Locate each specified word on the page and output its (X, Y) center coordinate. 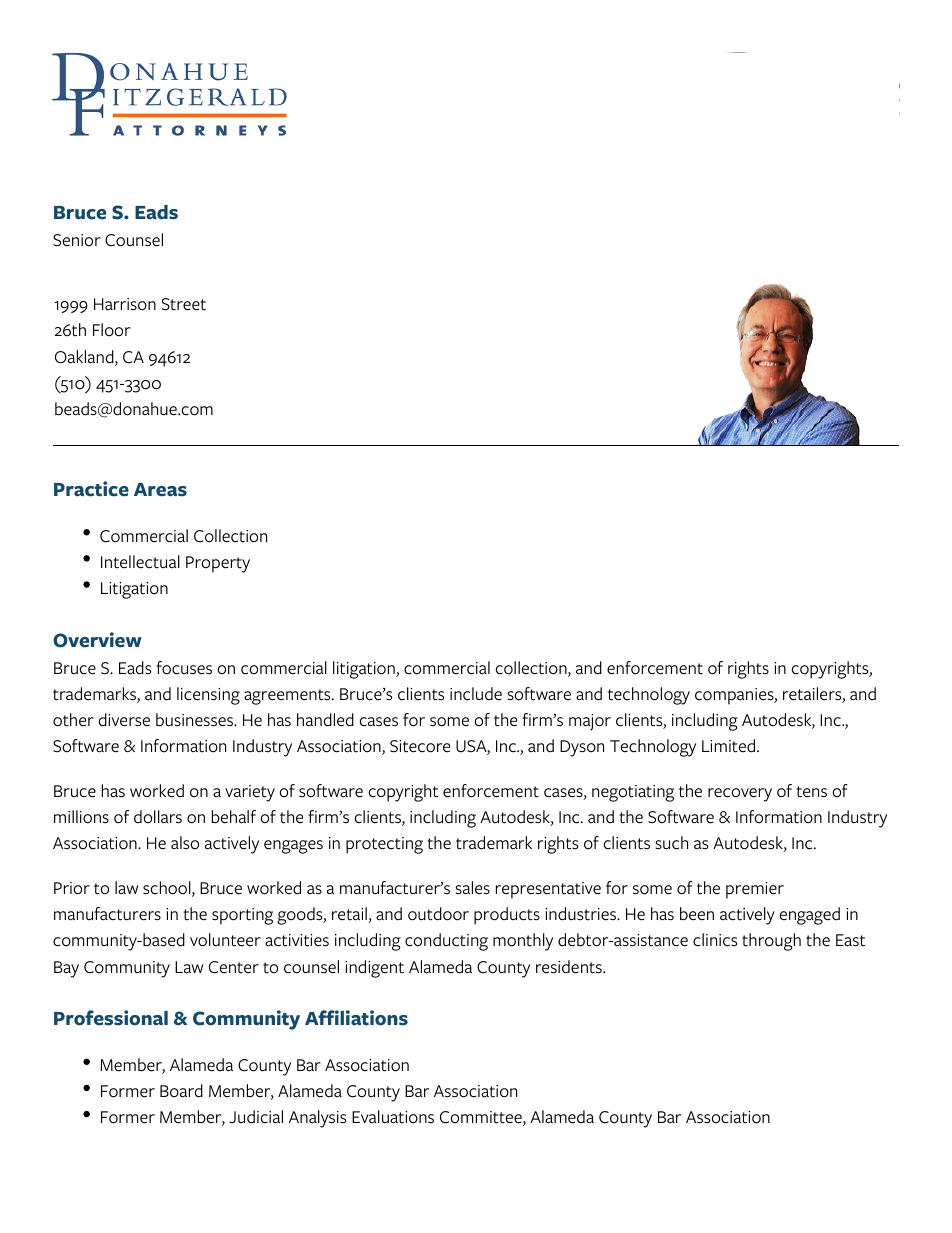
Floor (112, 330)
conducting (446, 942)
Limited (730, 746)
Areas (160, 490)
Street (184, 304)
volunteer (225, 940)
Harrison (125, 304)
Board (181, 1091)
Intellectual (140, 562)
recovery (740, 795)
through (771, 942)
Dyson (582, 748)
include (476, 694)
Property (218, 564)
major (590, 722)
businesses (196, 720)
